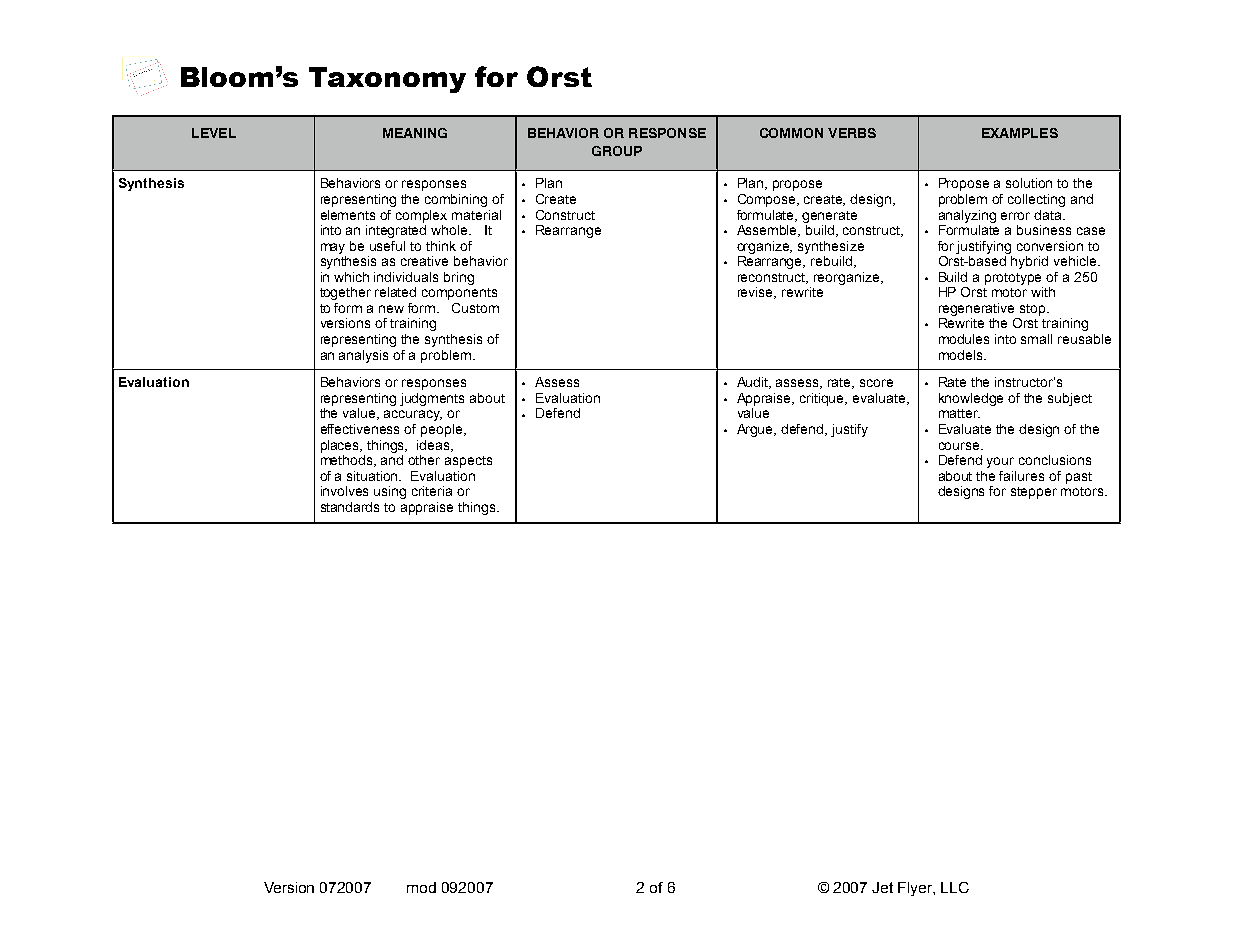 This screenshot has height=952, width=1233. Describe the element at coordinates (916, 889) in the screenshot. I see `Flyer` at that location.
